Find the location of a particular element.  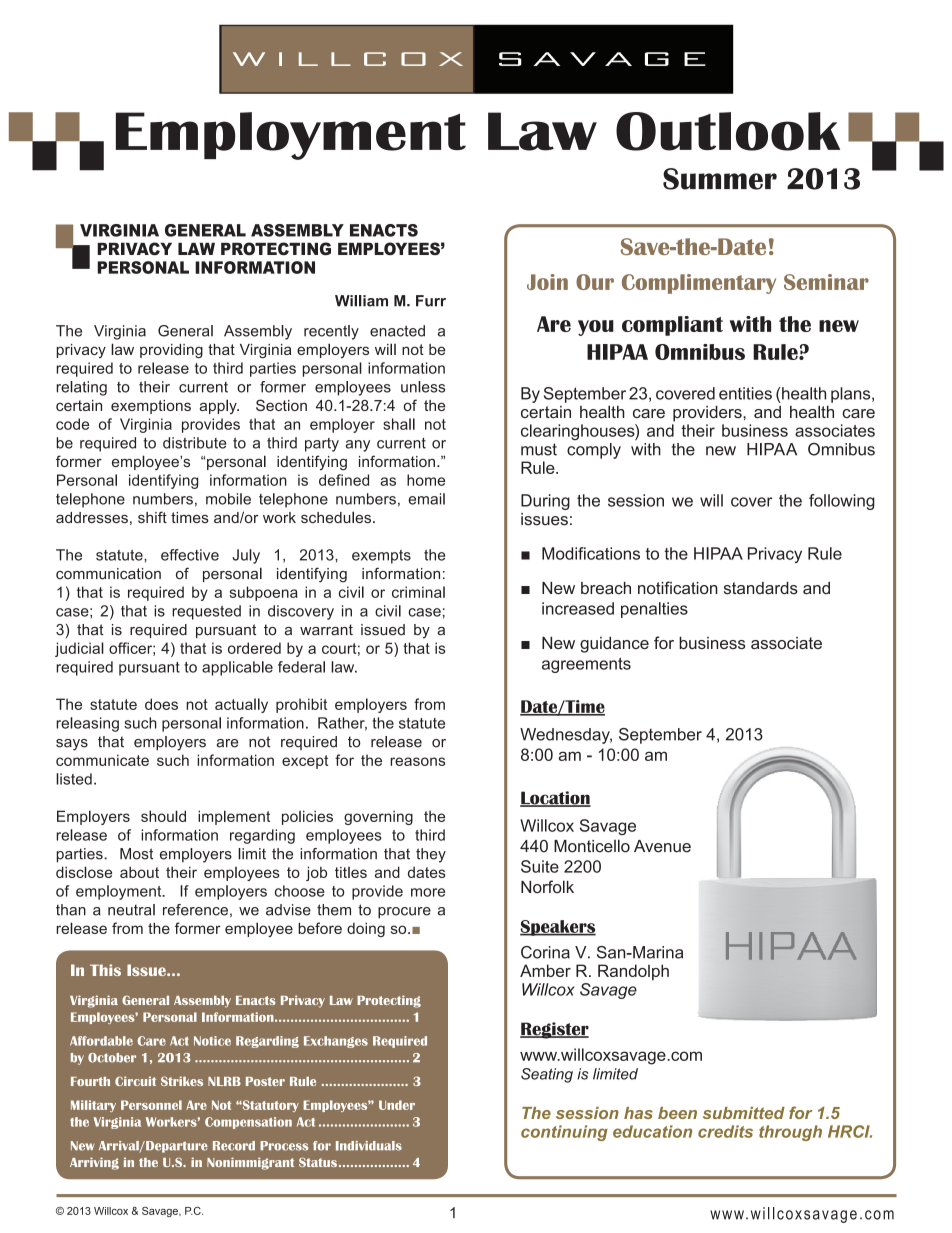

Summer is located at coordinates (720, 179).
